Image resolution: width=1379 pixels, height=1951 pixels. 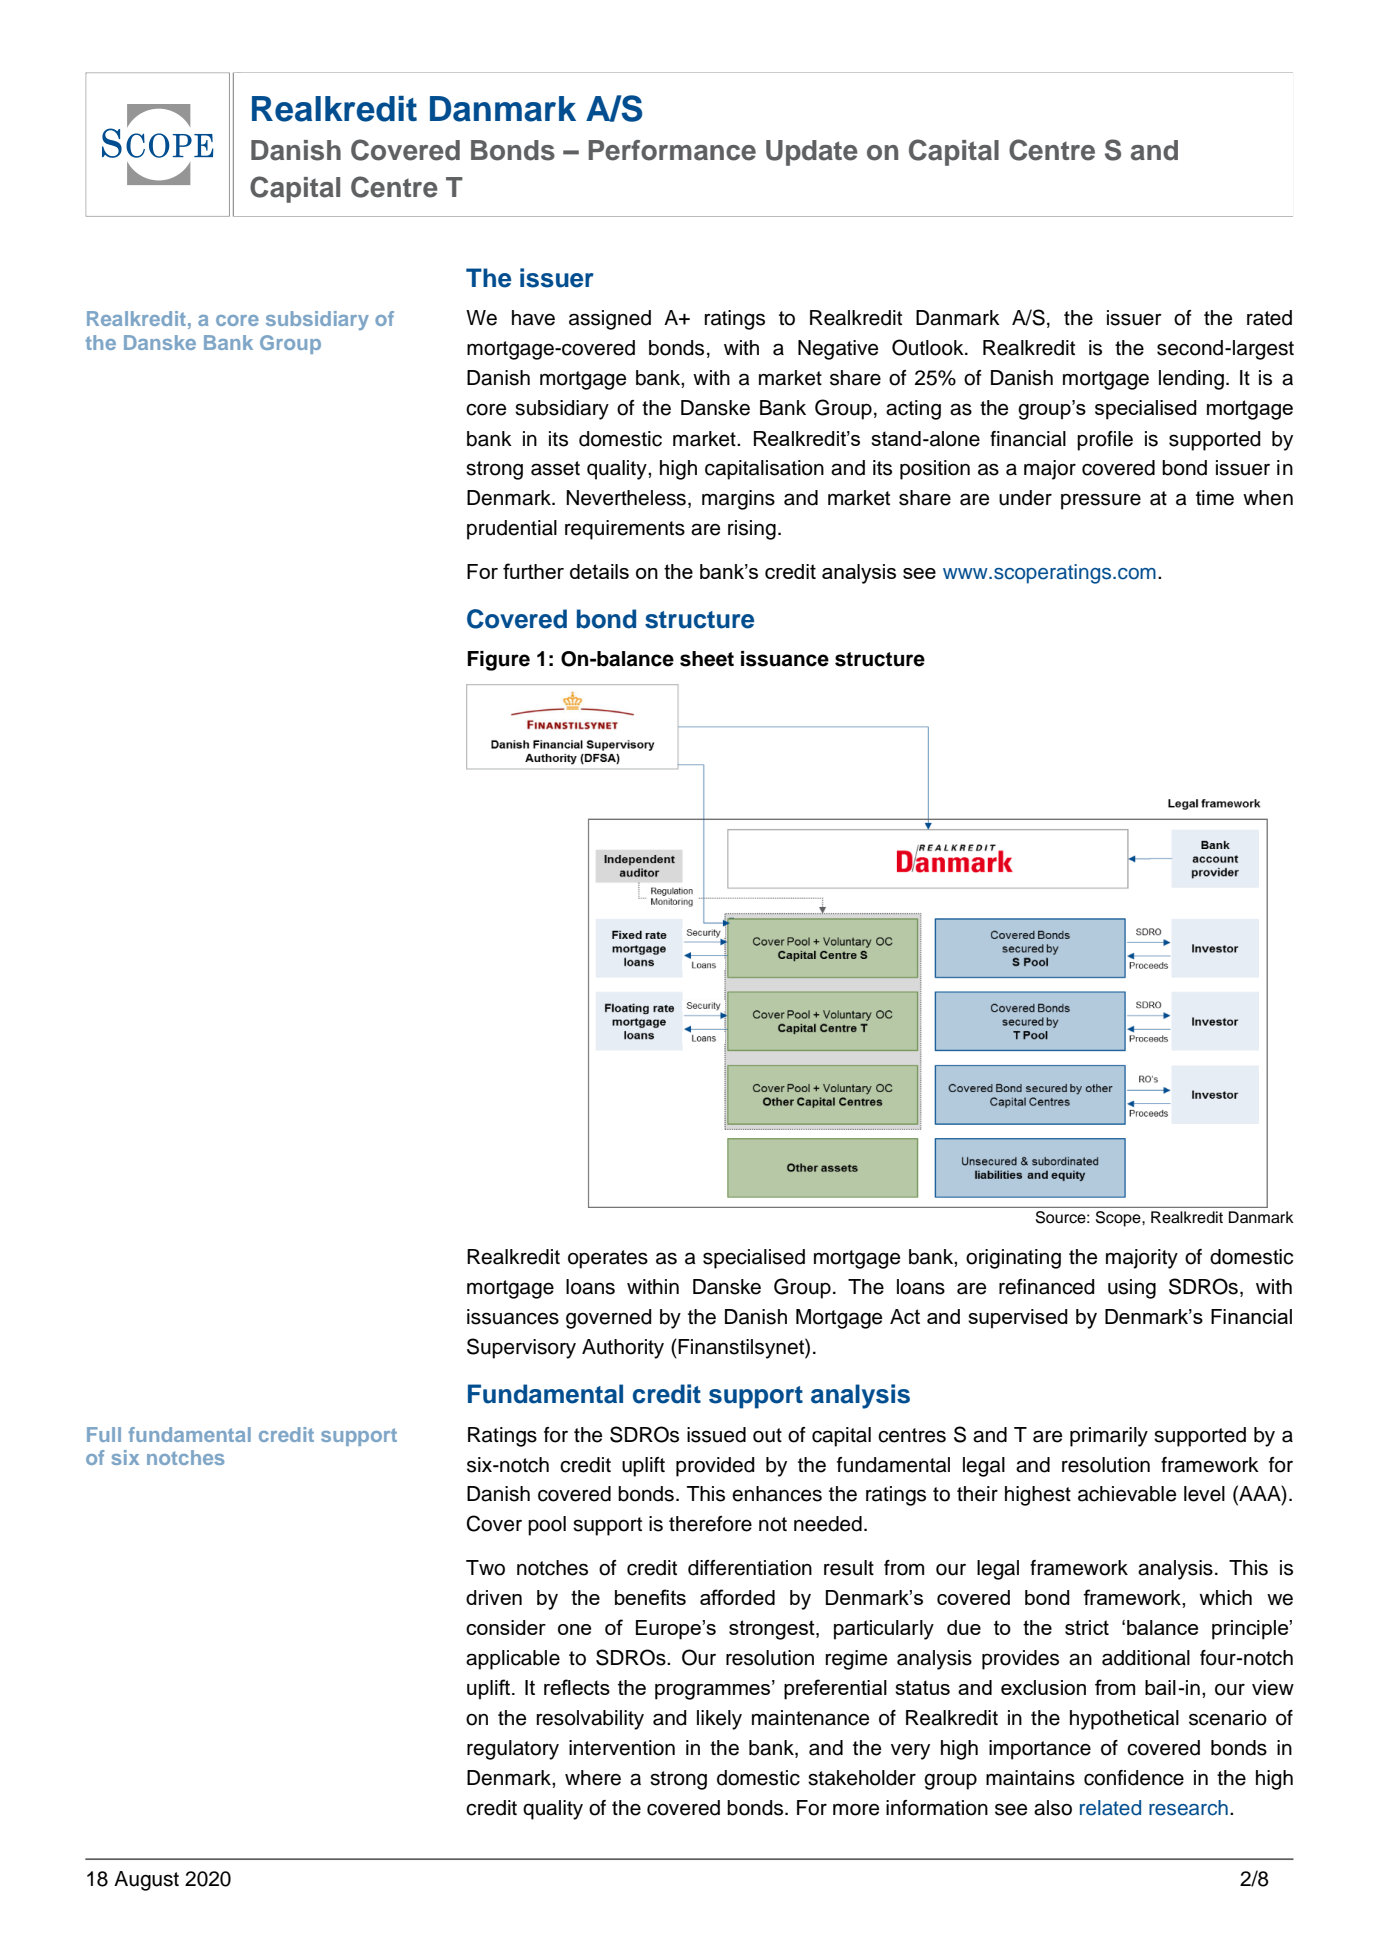 I want to click on operates, so click(x=608, y=1259).
